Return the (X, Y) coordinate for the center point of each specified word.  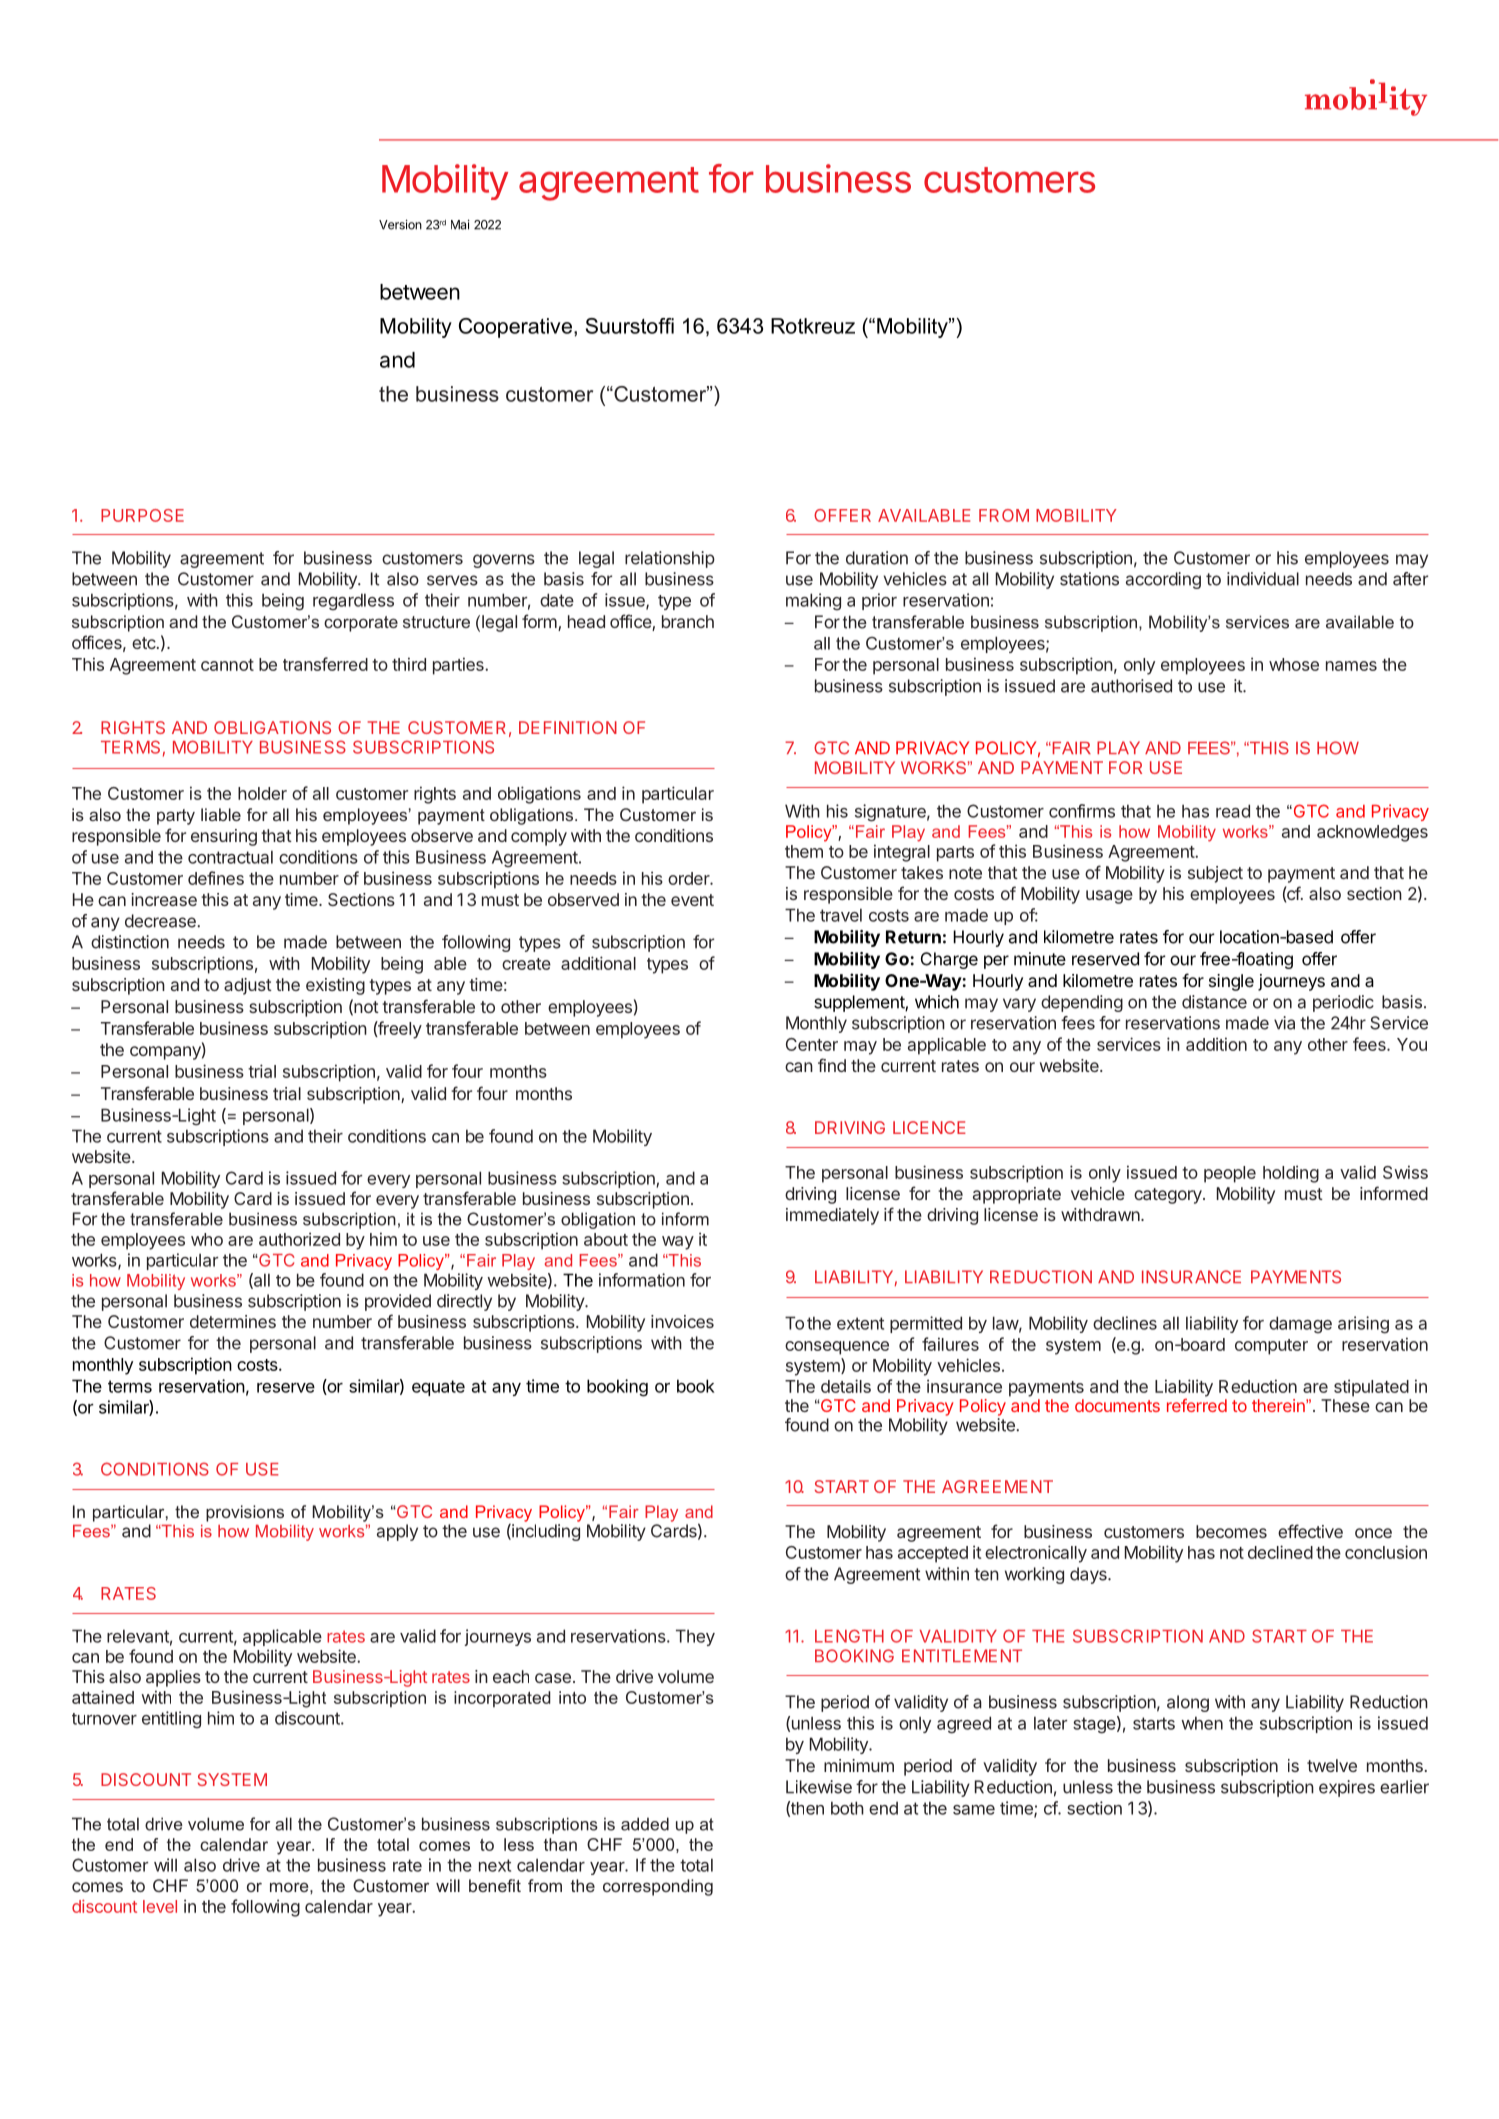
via (1284, 1023)
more (290, 1887)
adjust (248, 986)
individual (1263, 579)
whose (1294, 664)
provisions (245, 1513)
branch (688, 621)
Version (400, 225)
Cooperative (515, 328)
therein (1279, 1405)
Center (812, 1044)
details (846, 1386)
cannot (227, 665)
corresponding (658, 1887)
